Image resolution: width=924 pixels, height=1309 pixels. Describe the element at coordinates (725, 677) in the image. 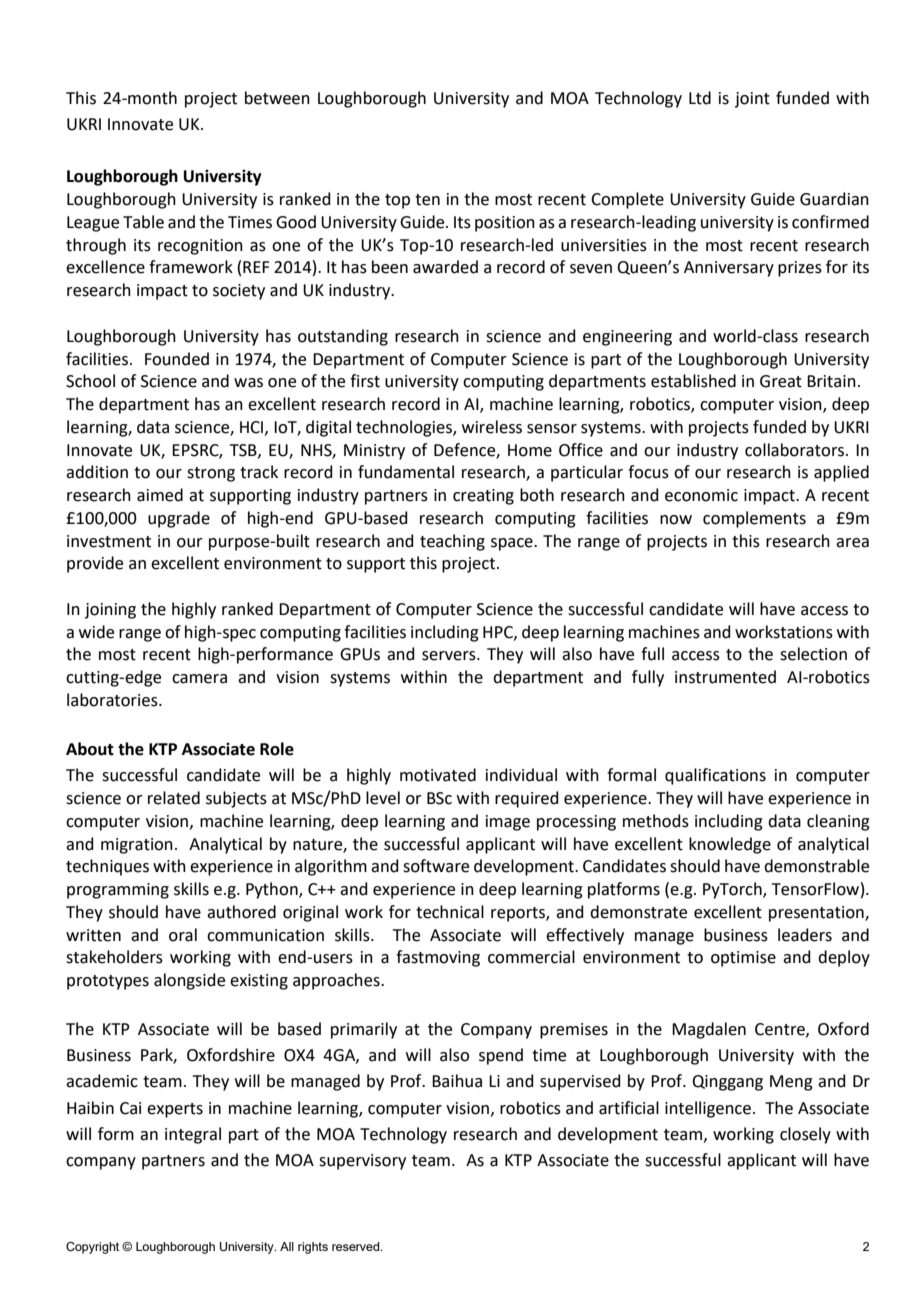

I see `instrumented` at that location.
